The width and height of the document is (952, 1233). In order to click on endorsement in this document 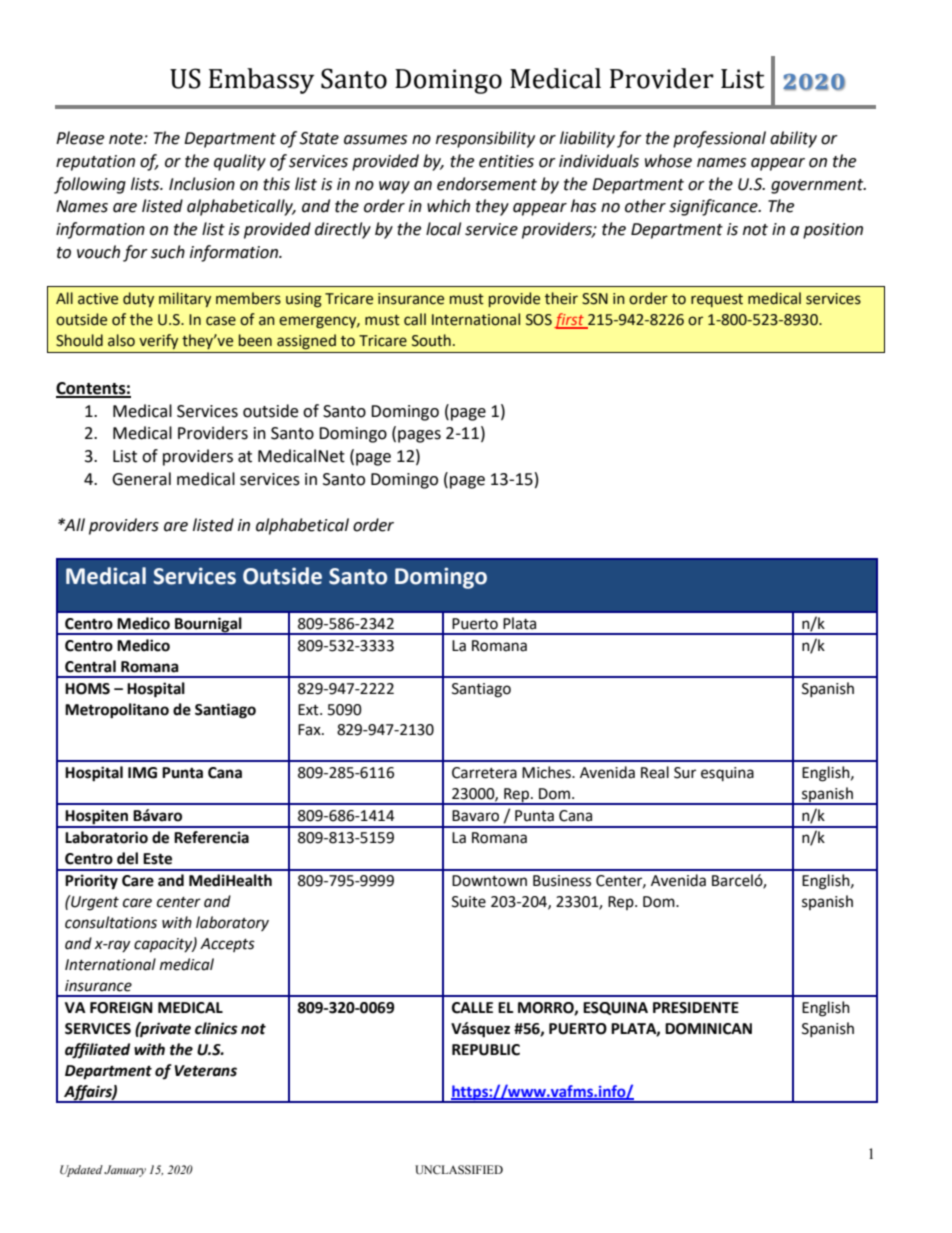, I will do `click(487, 184)`.
